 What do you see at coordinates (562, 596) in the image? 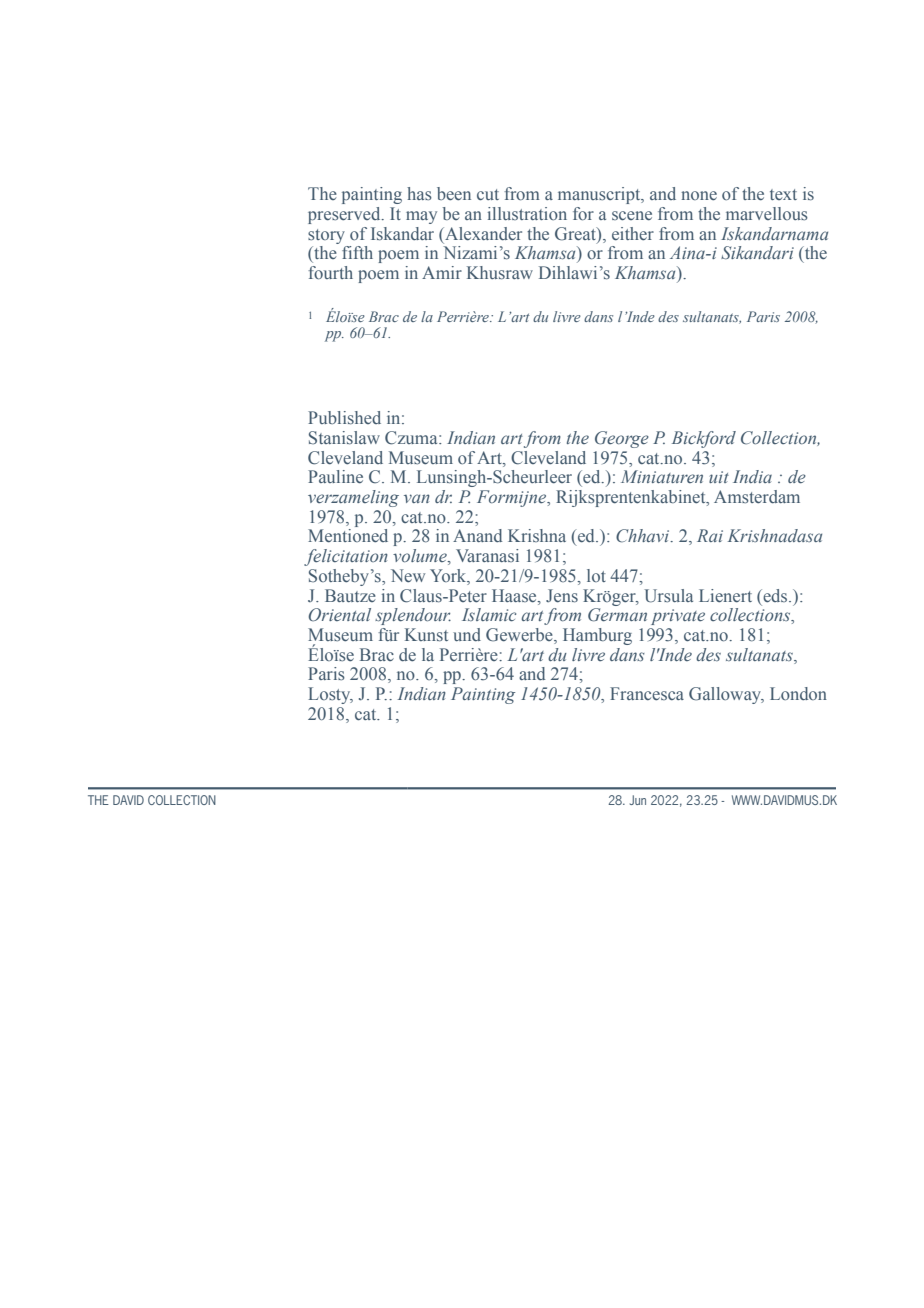
I see `Jens` at bounding box center [562, 596].
